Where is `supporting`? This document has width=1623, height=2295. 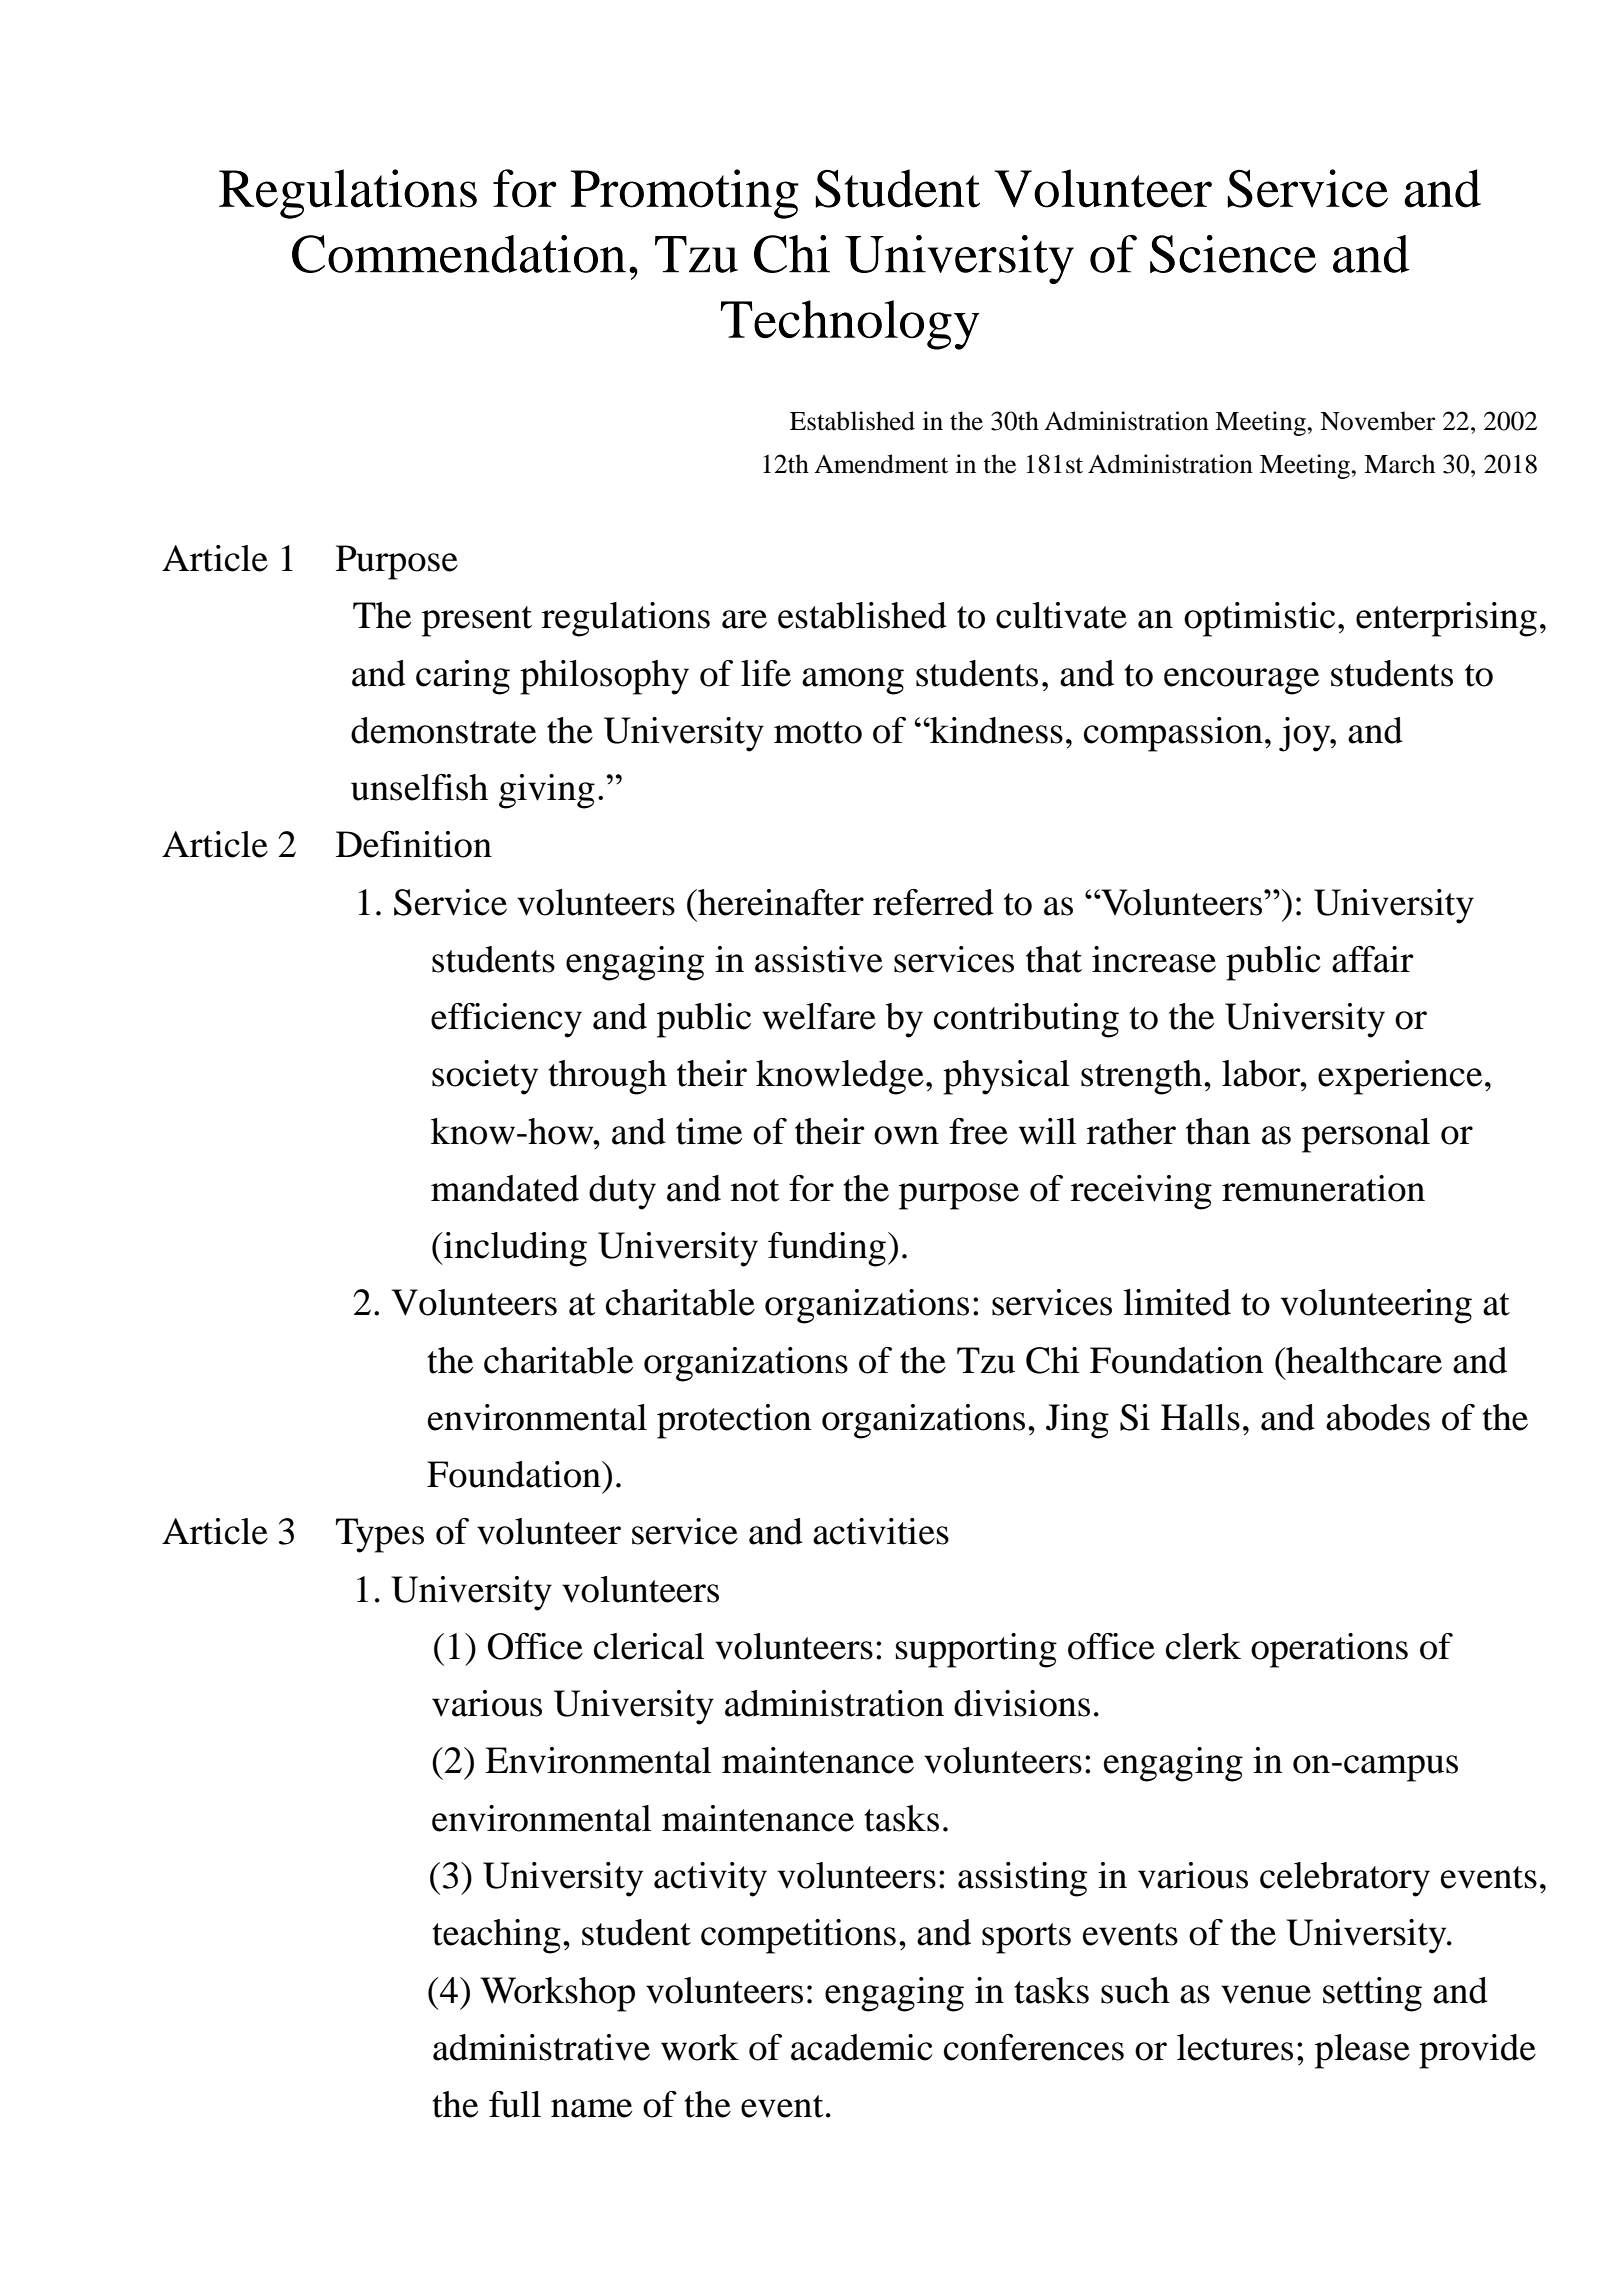 supporting is located at coordinates (976, 1650).
